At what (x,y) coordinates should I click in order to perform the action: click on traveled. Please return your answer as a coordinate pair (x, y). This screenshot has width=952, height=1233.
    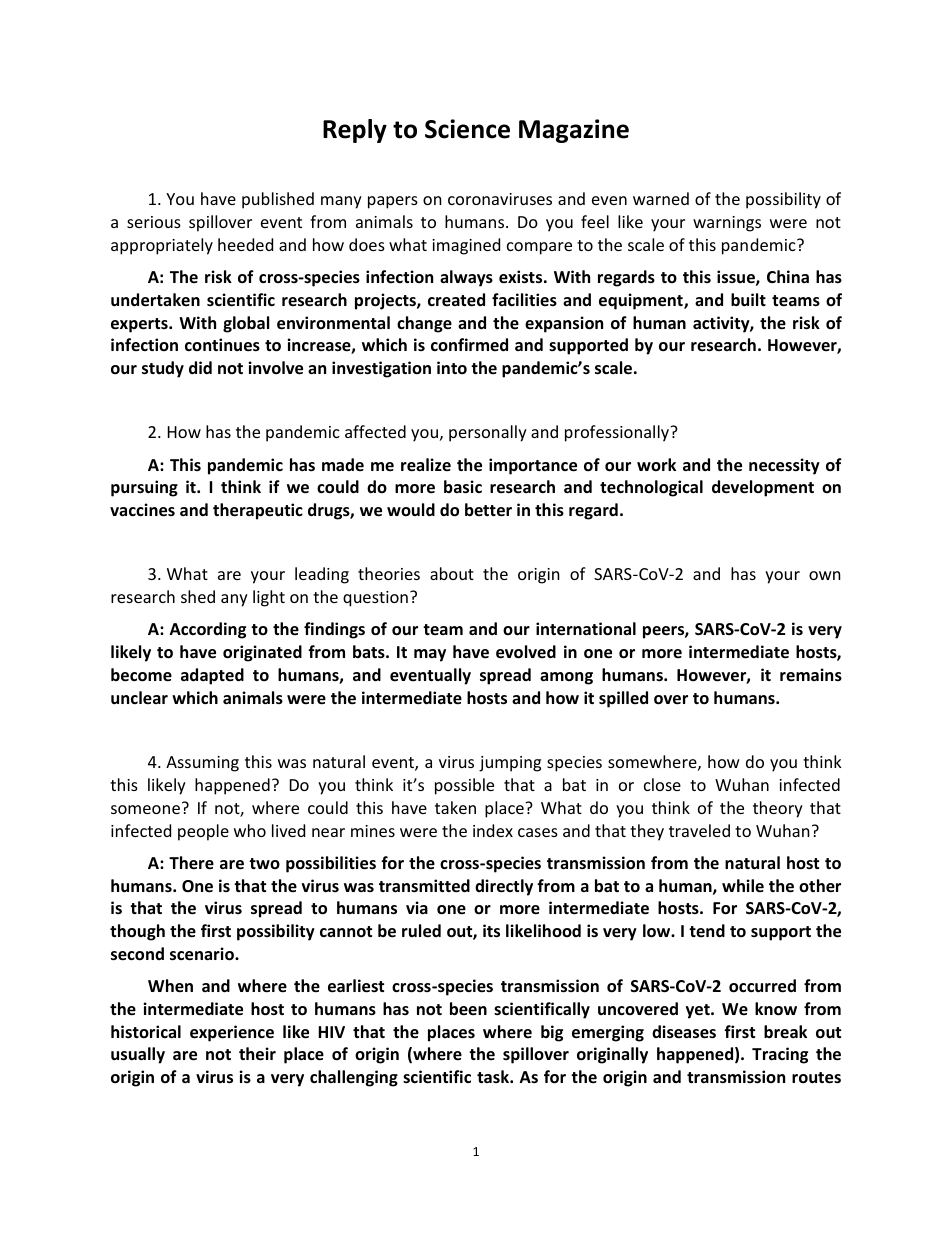
    Looking at the image, I should click on (699, 830).
